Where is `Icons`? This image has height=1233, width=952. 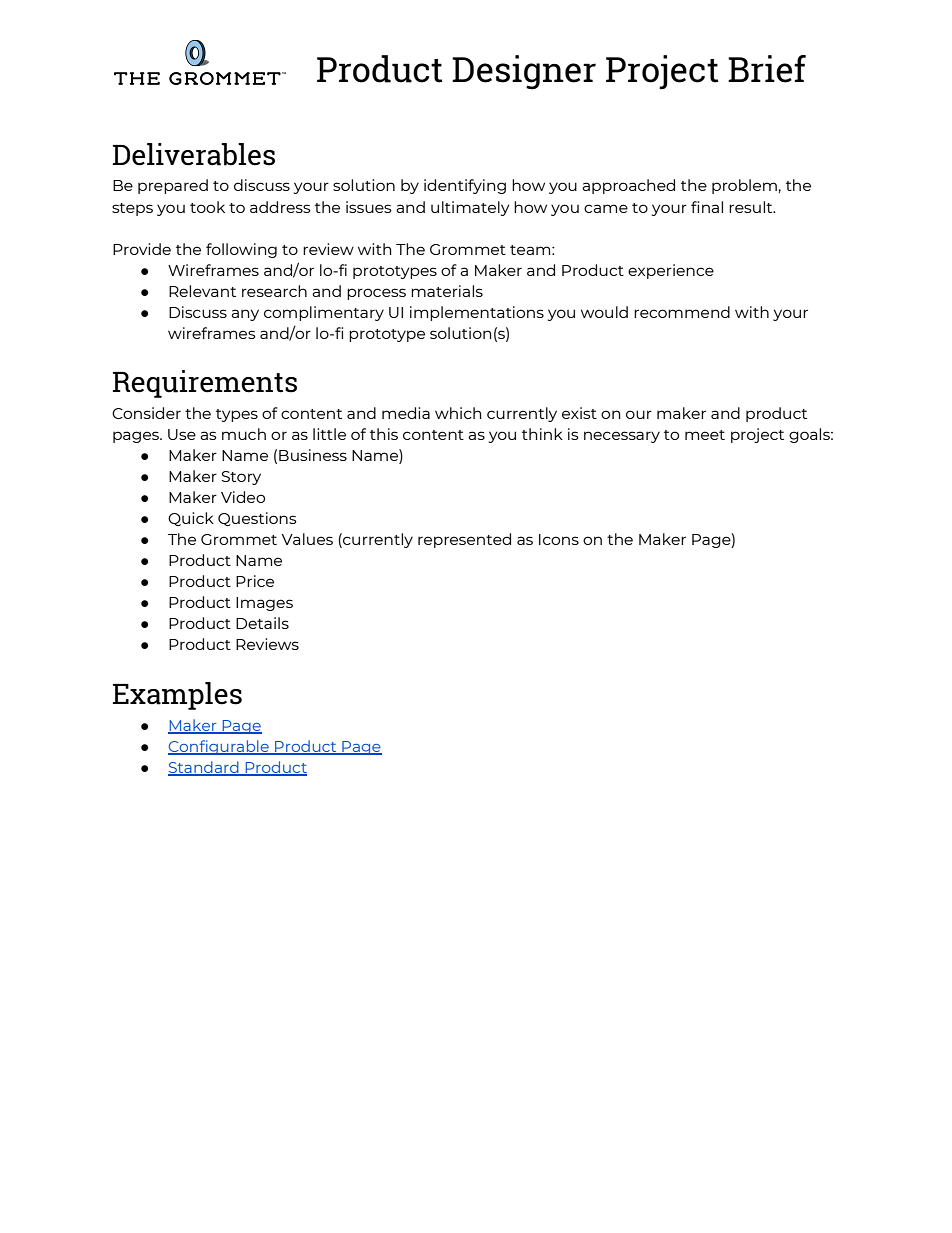 Icons is located at coordinates (559, 539).
